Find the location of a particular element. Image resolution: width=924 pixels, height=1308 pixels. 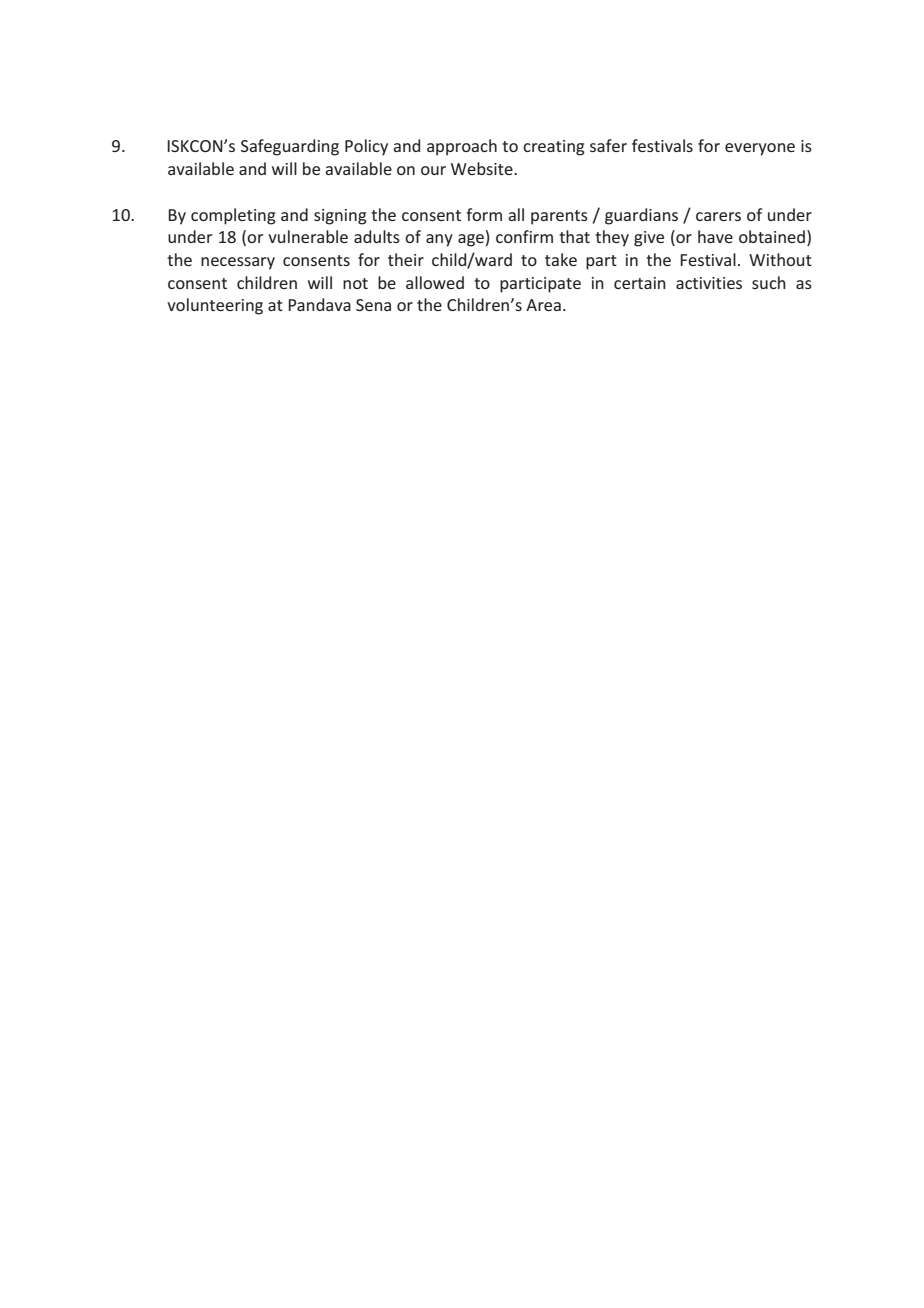

carers is located at coordinates (718, 216).
